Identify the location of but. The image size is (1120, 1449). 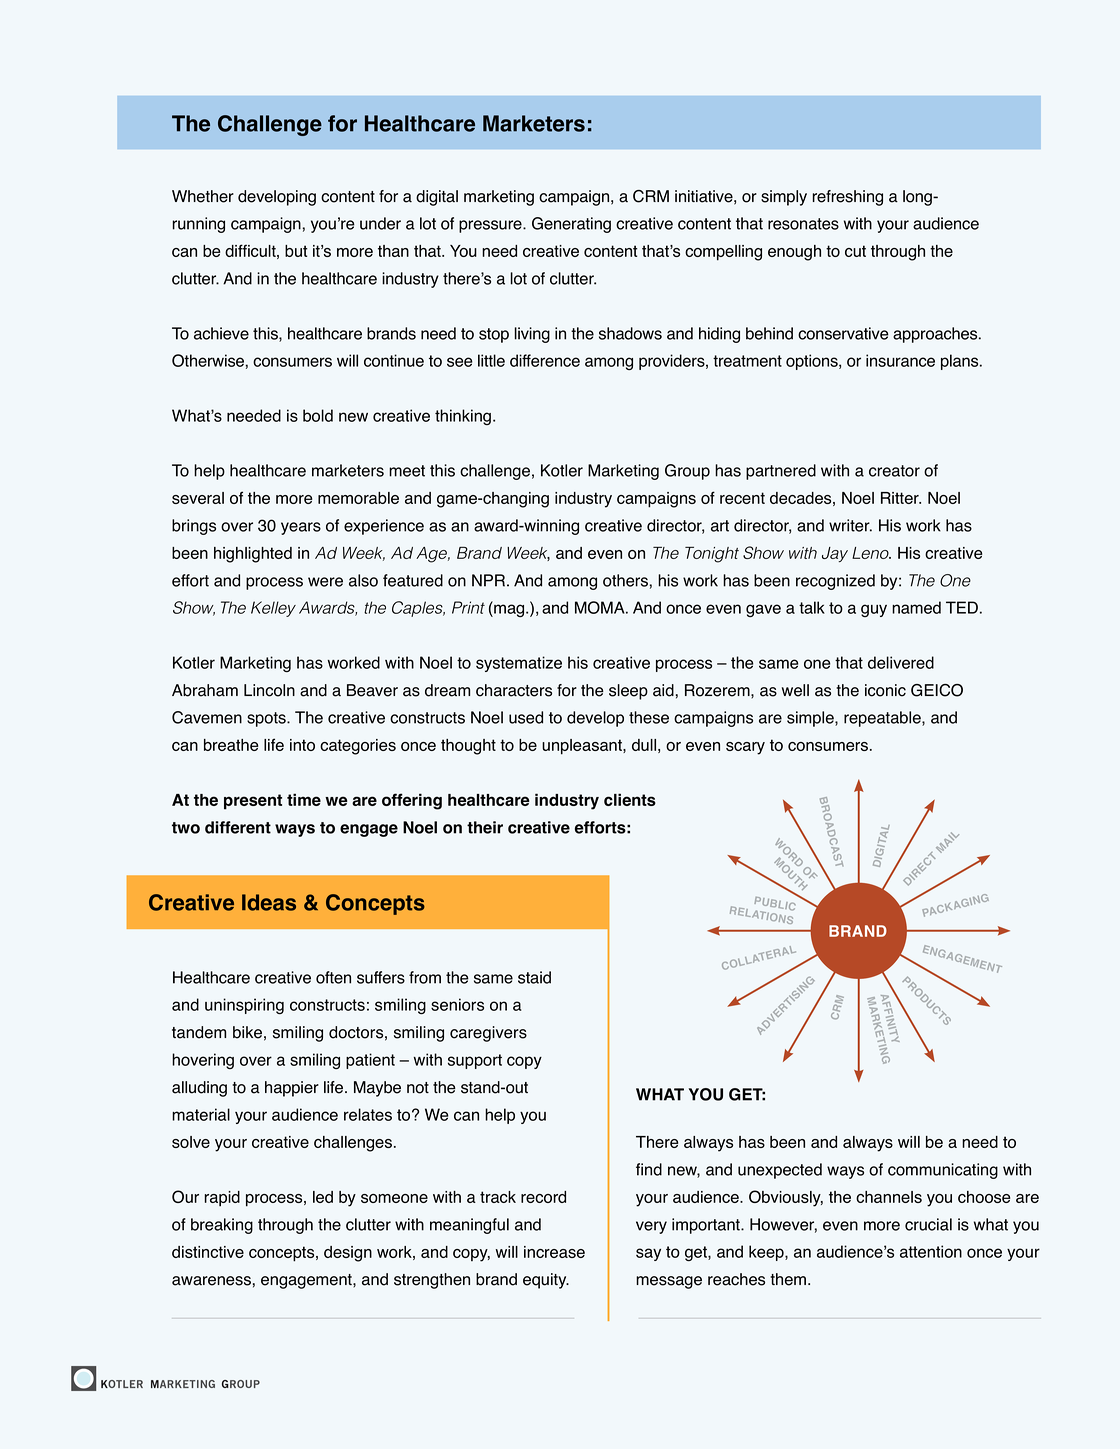
(296, 251).
